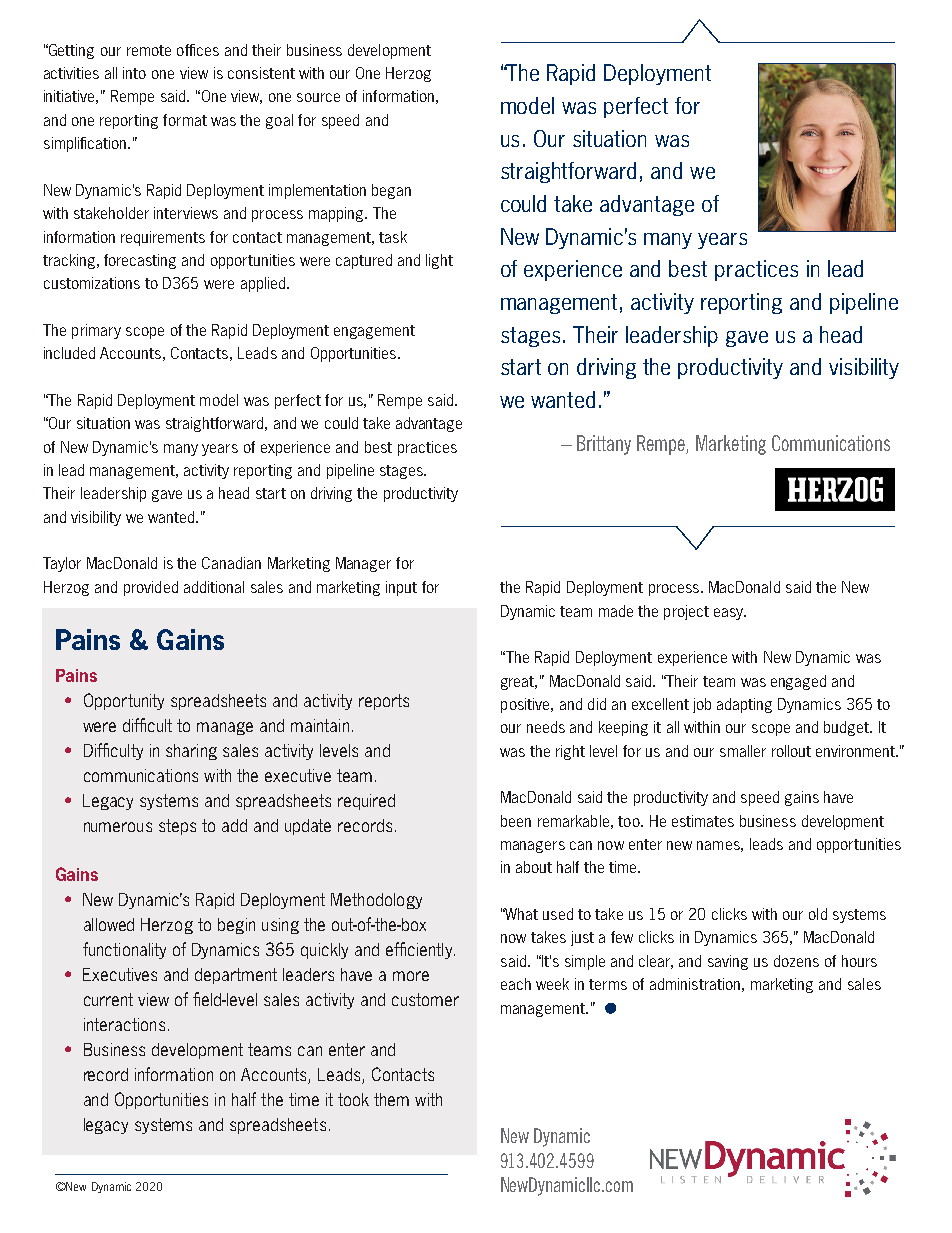 Image resolution: width=952 pixels, height=1233 pixels. What do you see at coordinates (604, 445) in the screenshot?
I see `Brittany` at bounding box center [604, 445].
